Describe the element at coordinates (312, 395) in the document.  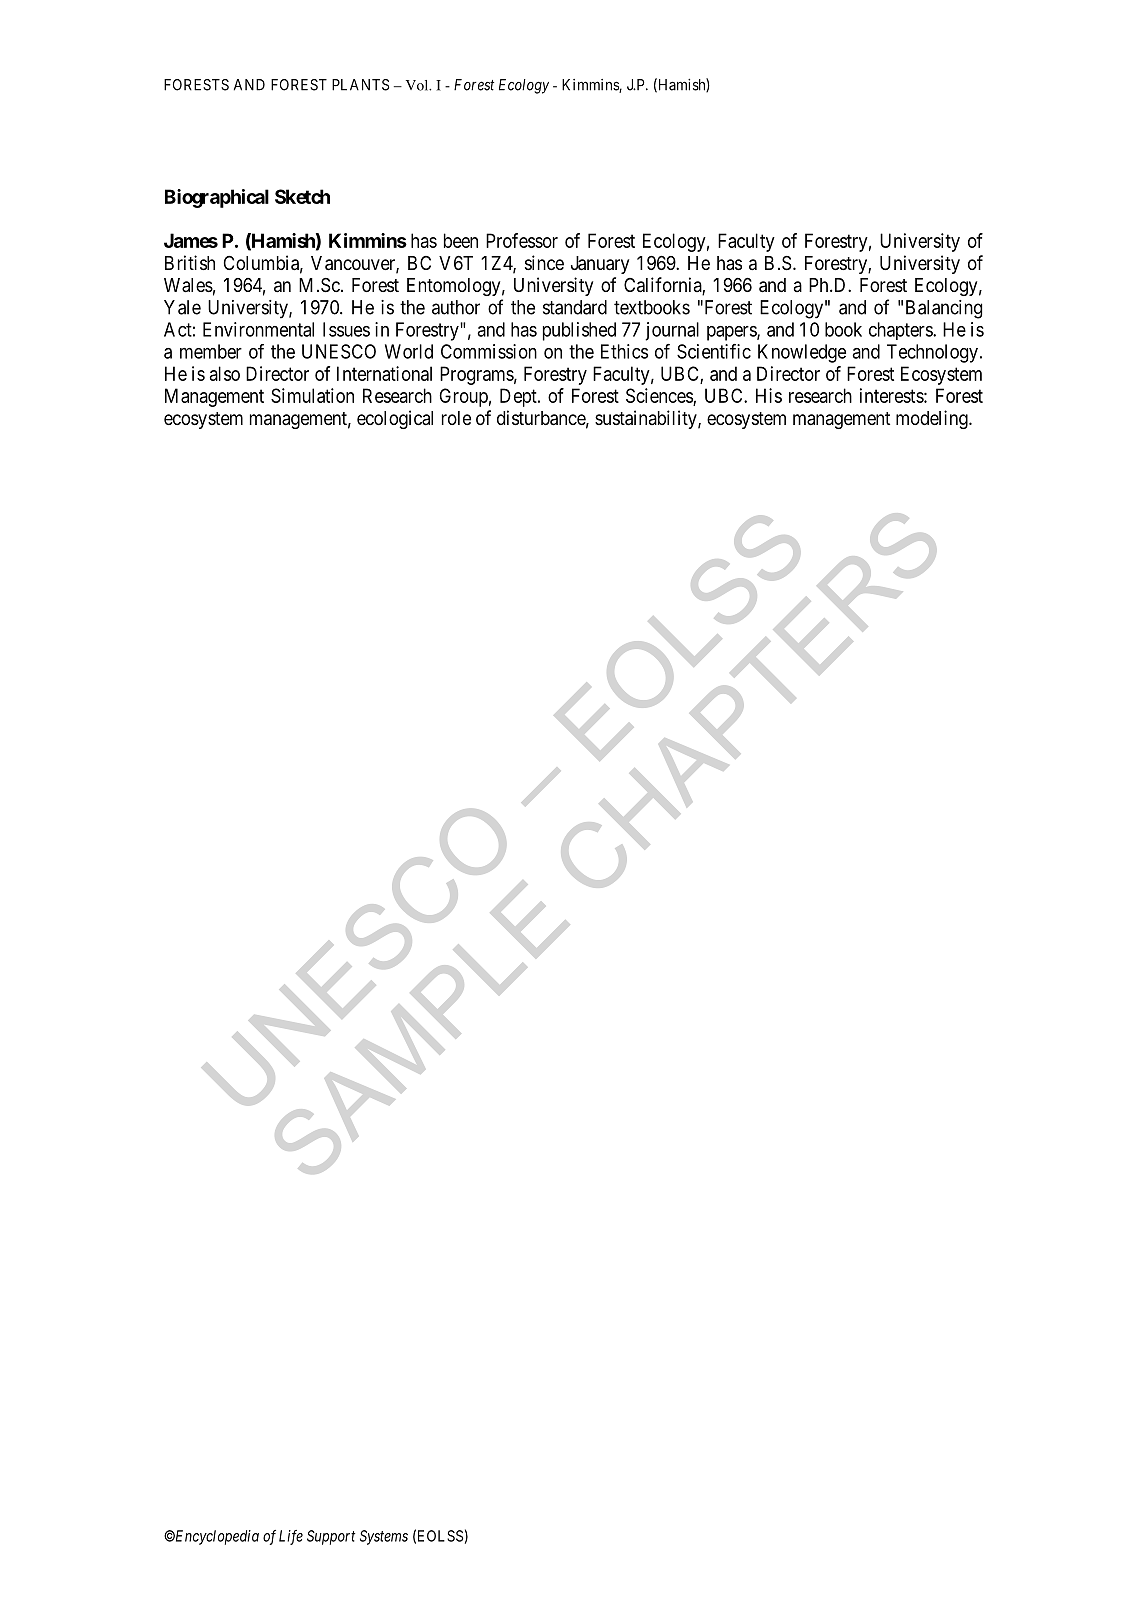
I see `Simulation` at that location.
